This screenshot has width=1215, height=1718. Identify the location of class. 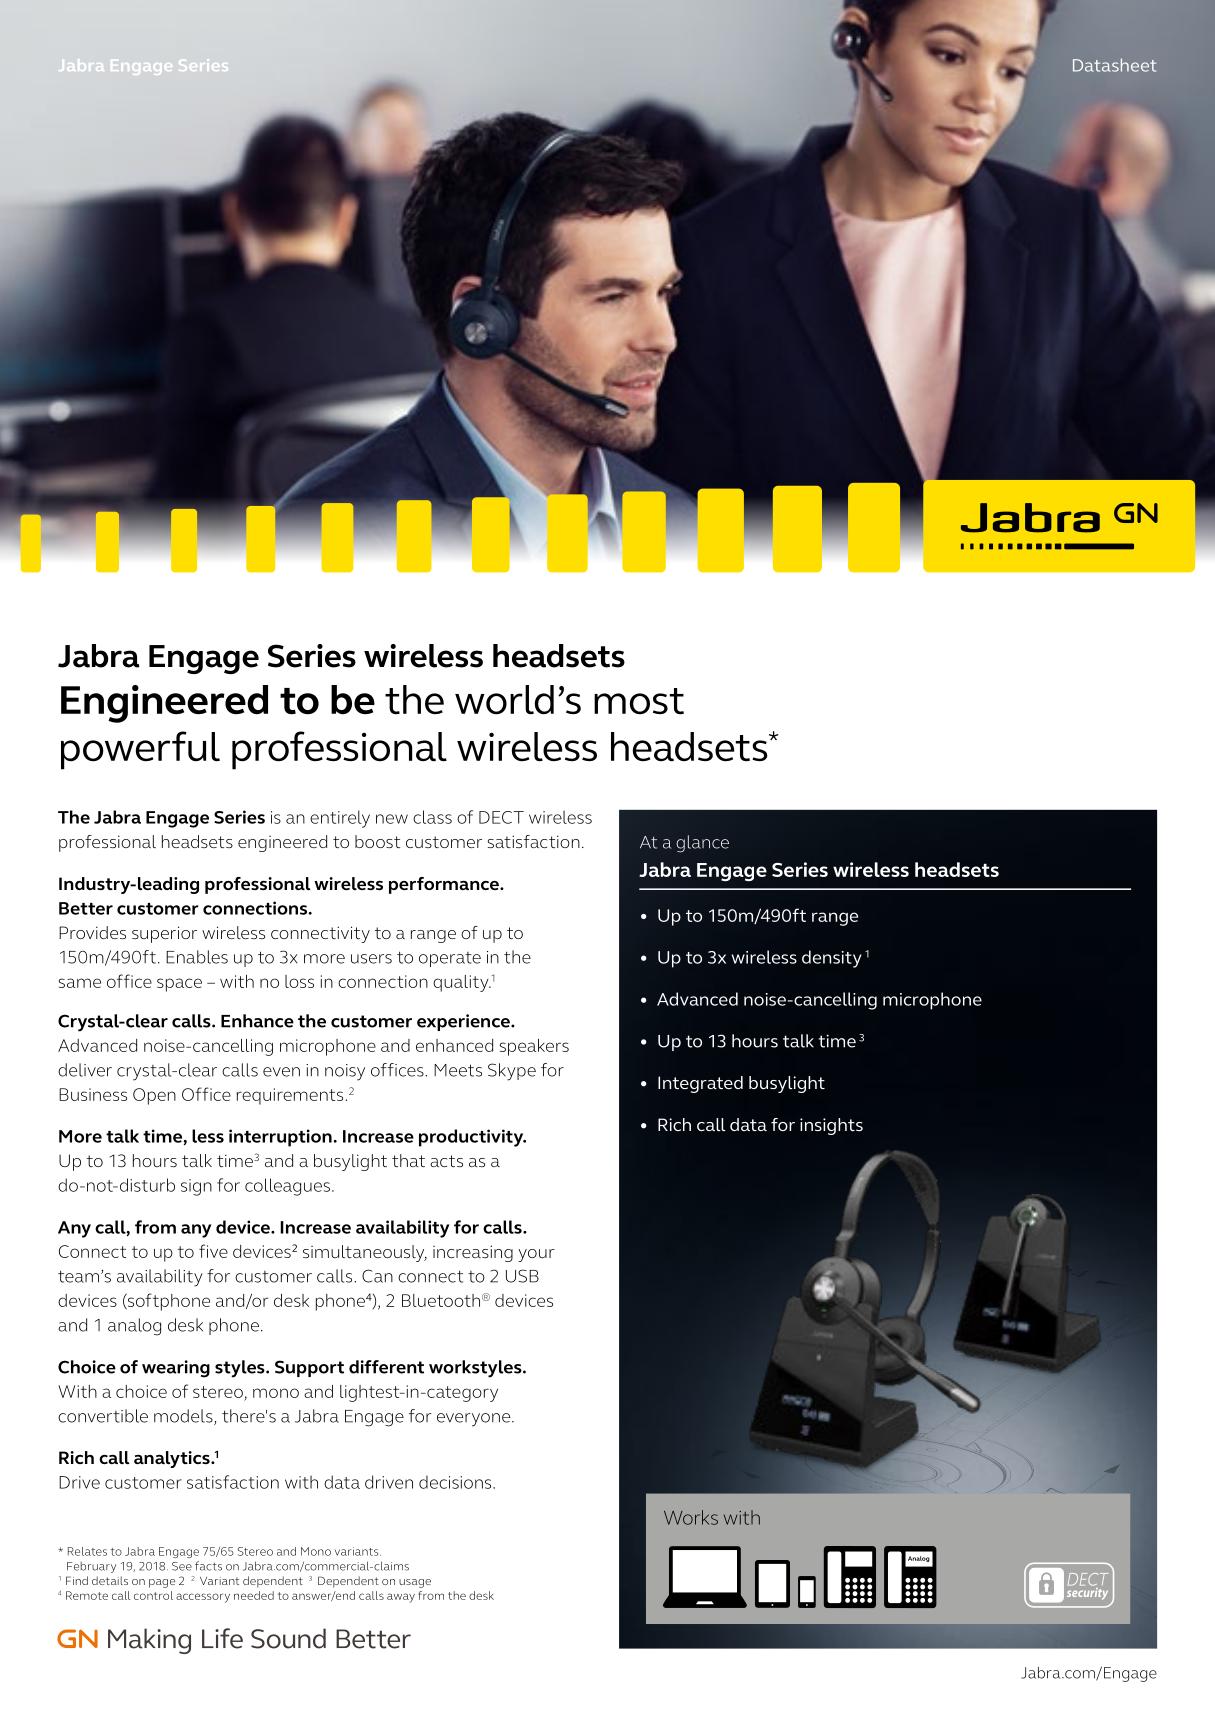
(432, 817).
